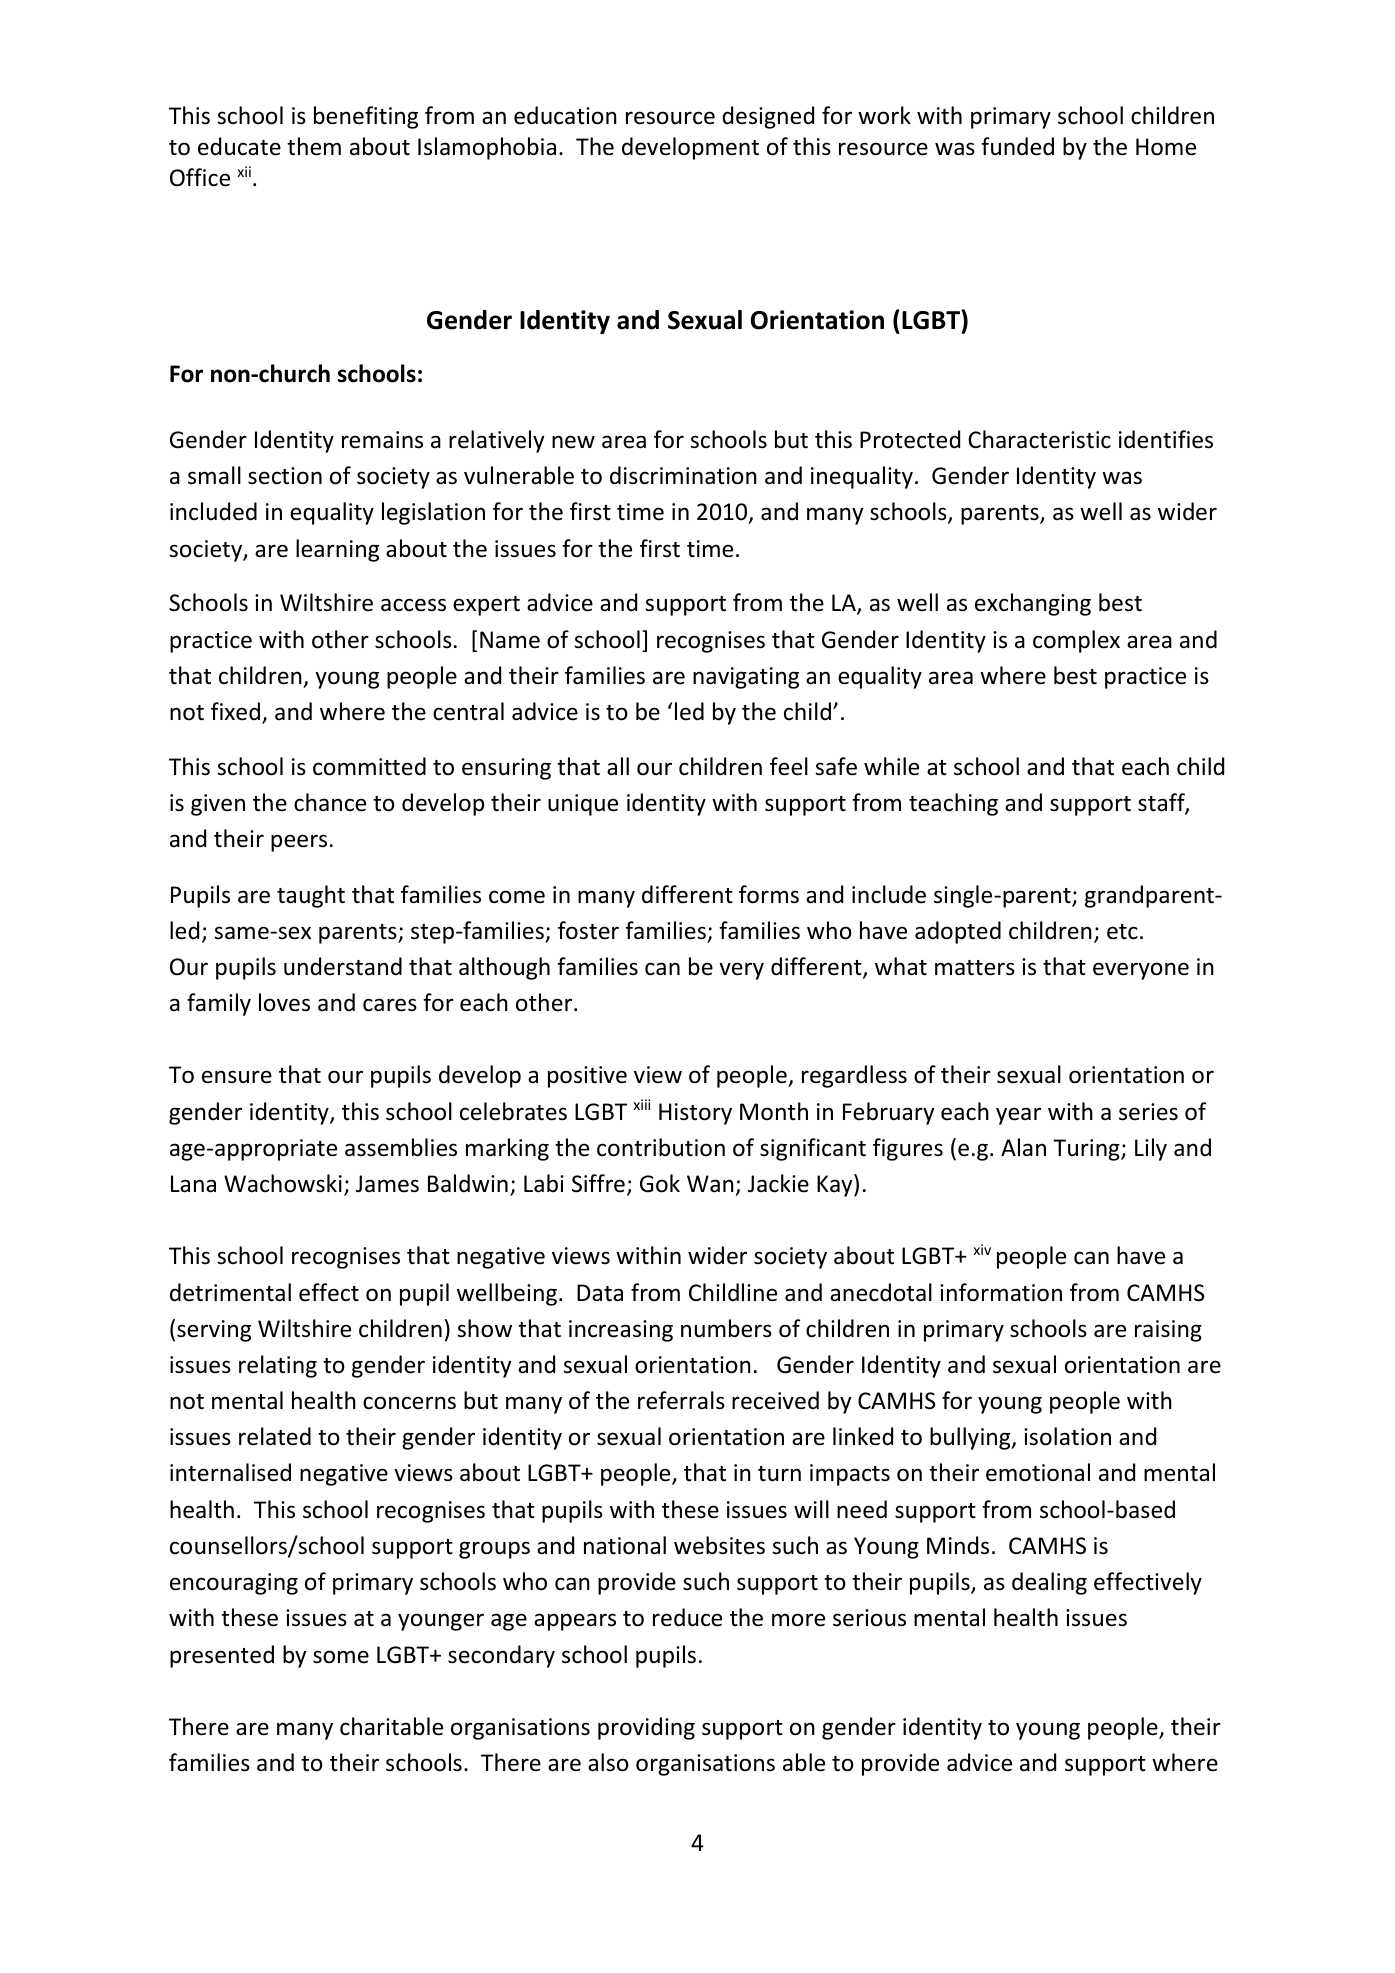 The width and height of the screenshot is (1395, 1973). Describe the element at coordinates (891, 766) in the screenshot. I see `while` at that location.
